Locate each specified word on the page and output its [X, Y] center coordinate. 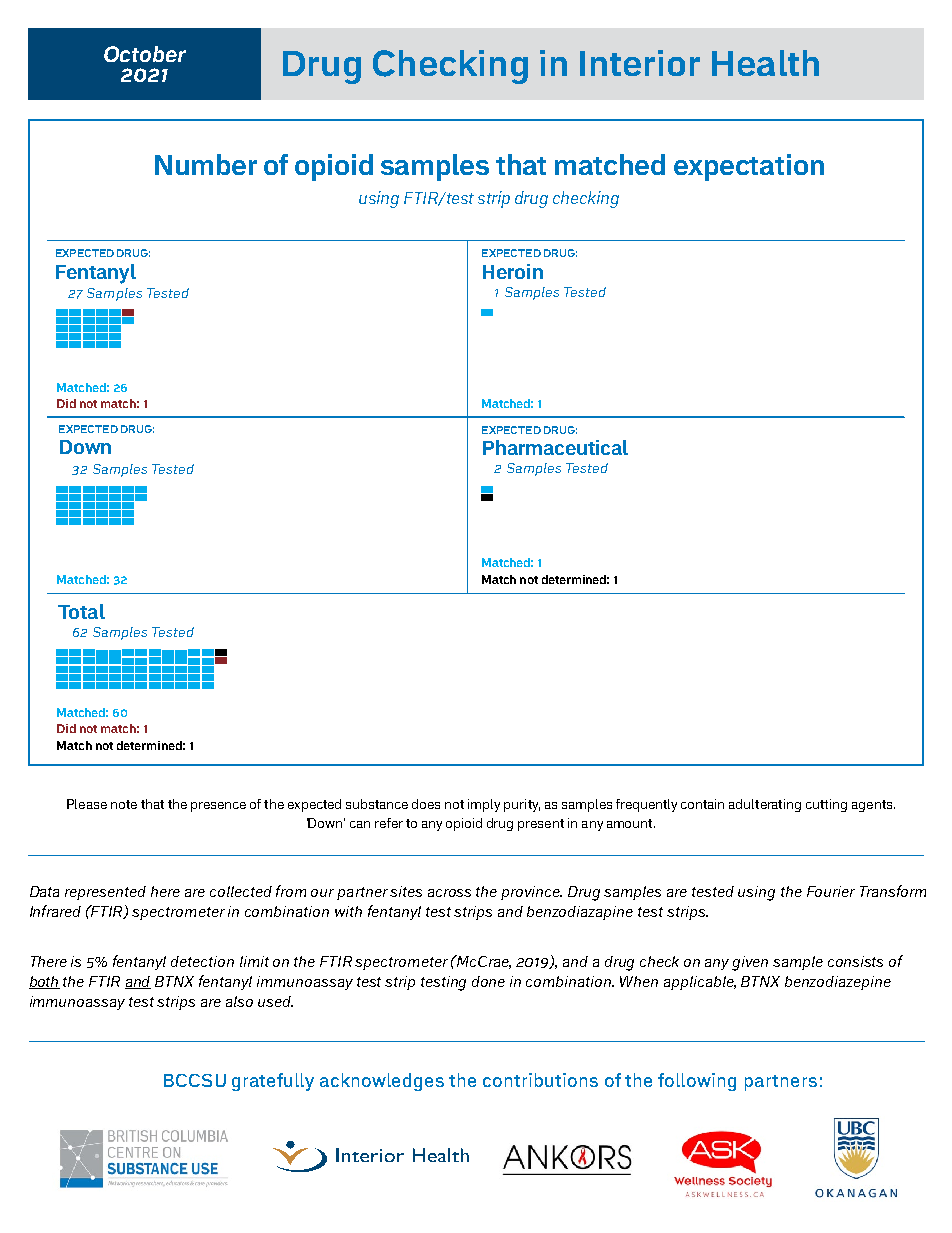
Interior [640, 63]
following [697, 1082]
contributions [540, 1080]
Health [765, 63]
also [239, 1001]
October [145, 54]
